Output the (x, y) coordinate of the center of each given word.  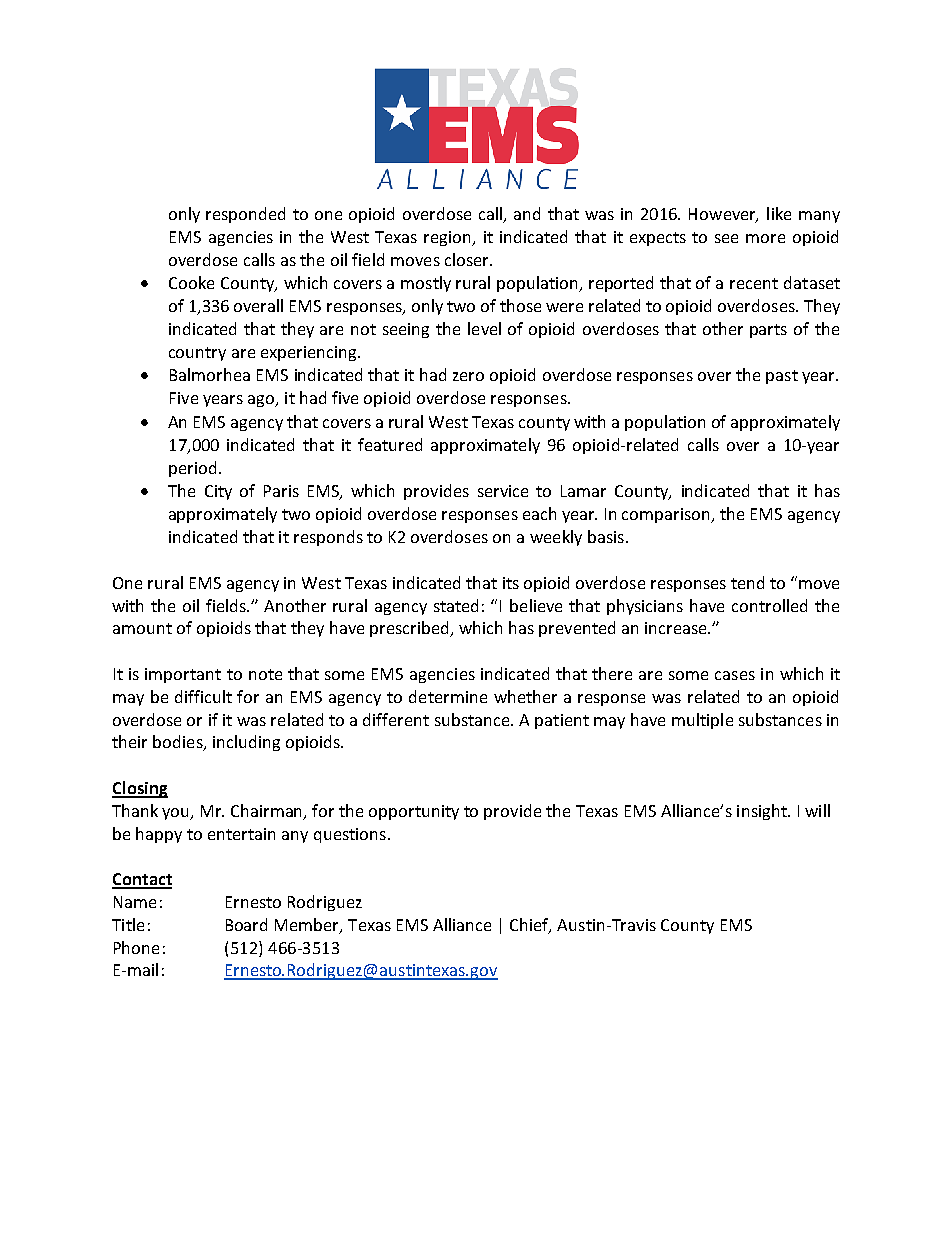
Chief (530, 925)
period (192, 469)
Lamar (583, 491)
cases (735, 675)
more (765, 238)
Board (246, 924)
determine (448, 696)
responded (245, 215)
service (503, 491)
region (449, 238)
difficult (203, 696)
